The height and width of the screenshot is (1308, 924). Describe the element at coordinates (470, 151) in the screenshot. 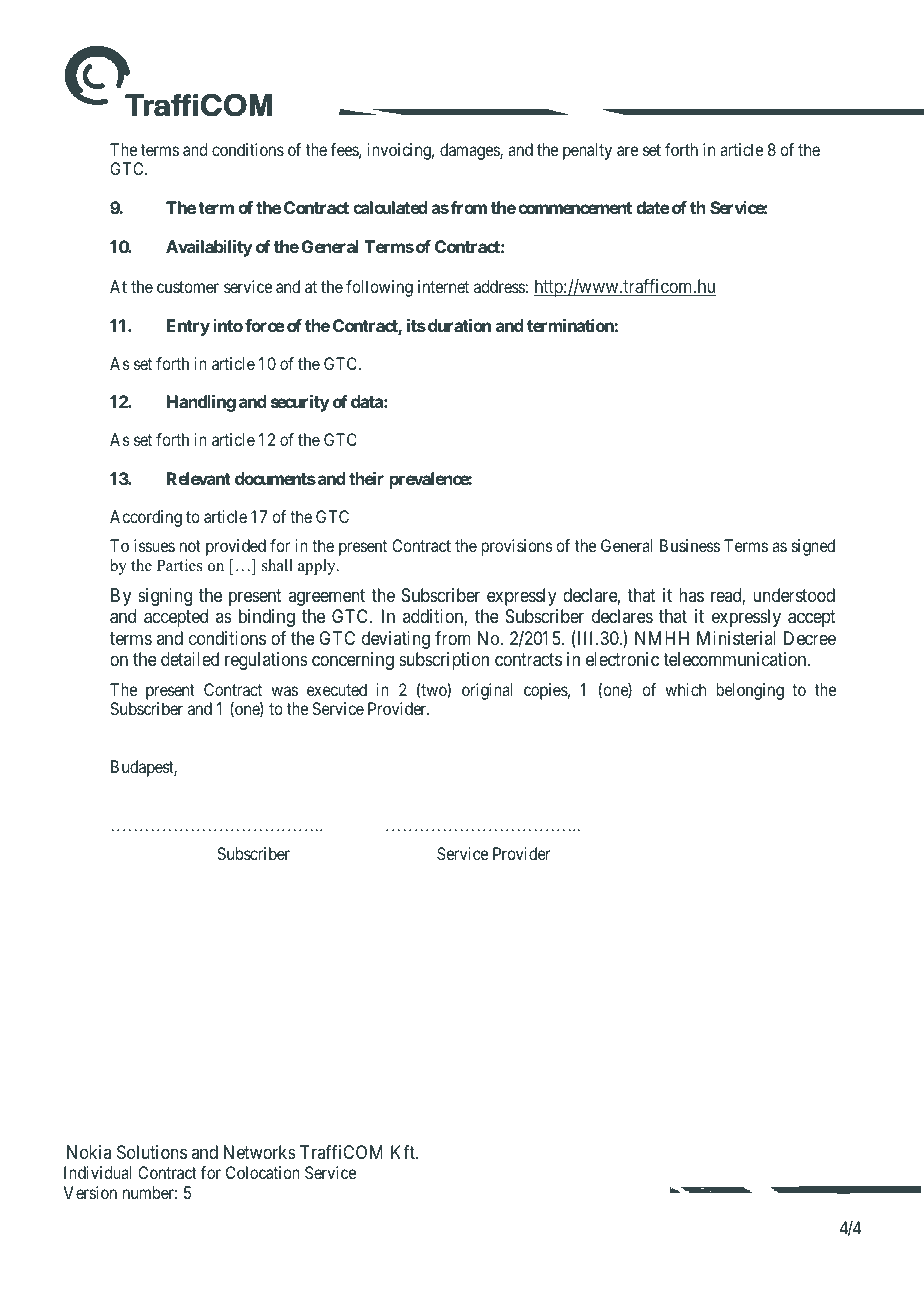

I see `damages` at that location.
